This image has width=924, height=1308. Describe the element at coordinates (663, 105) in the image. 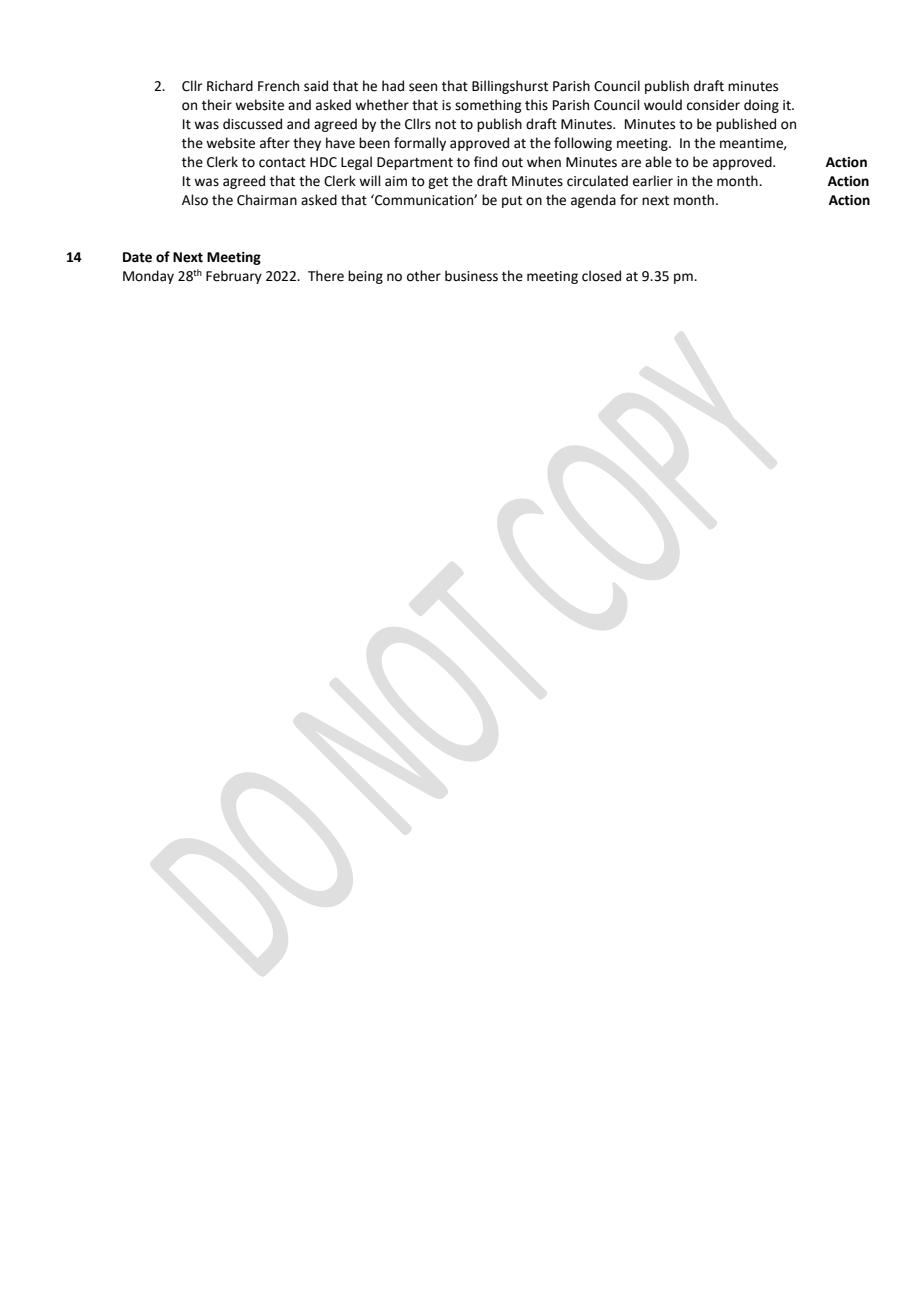

I see `would` at that location.
